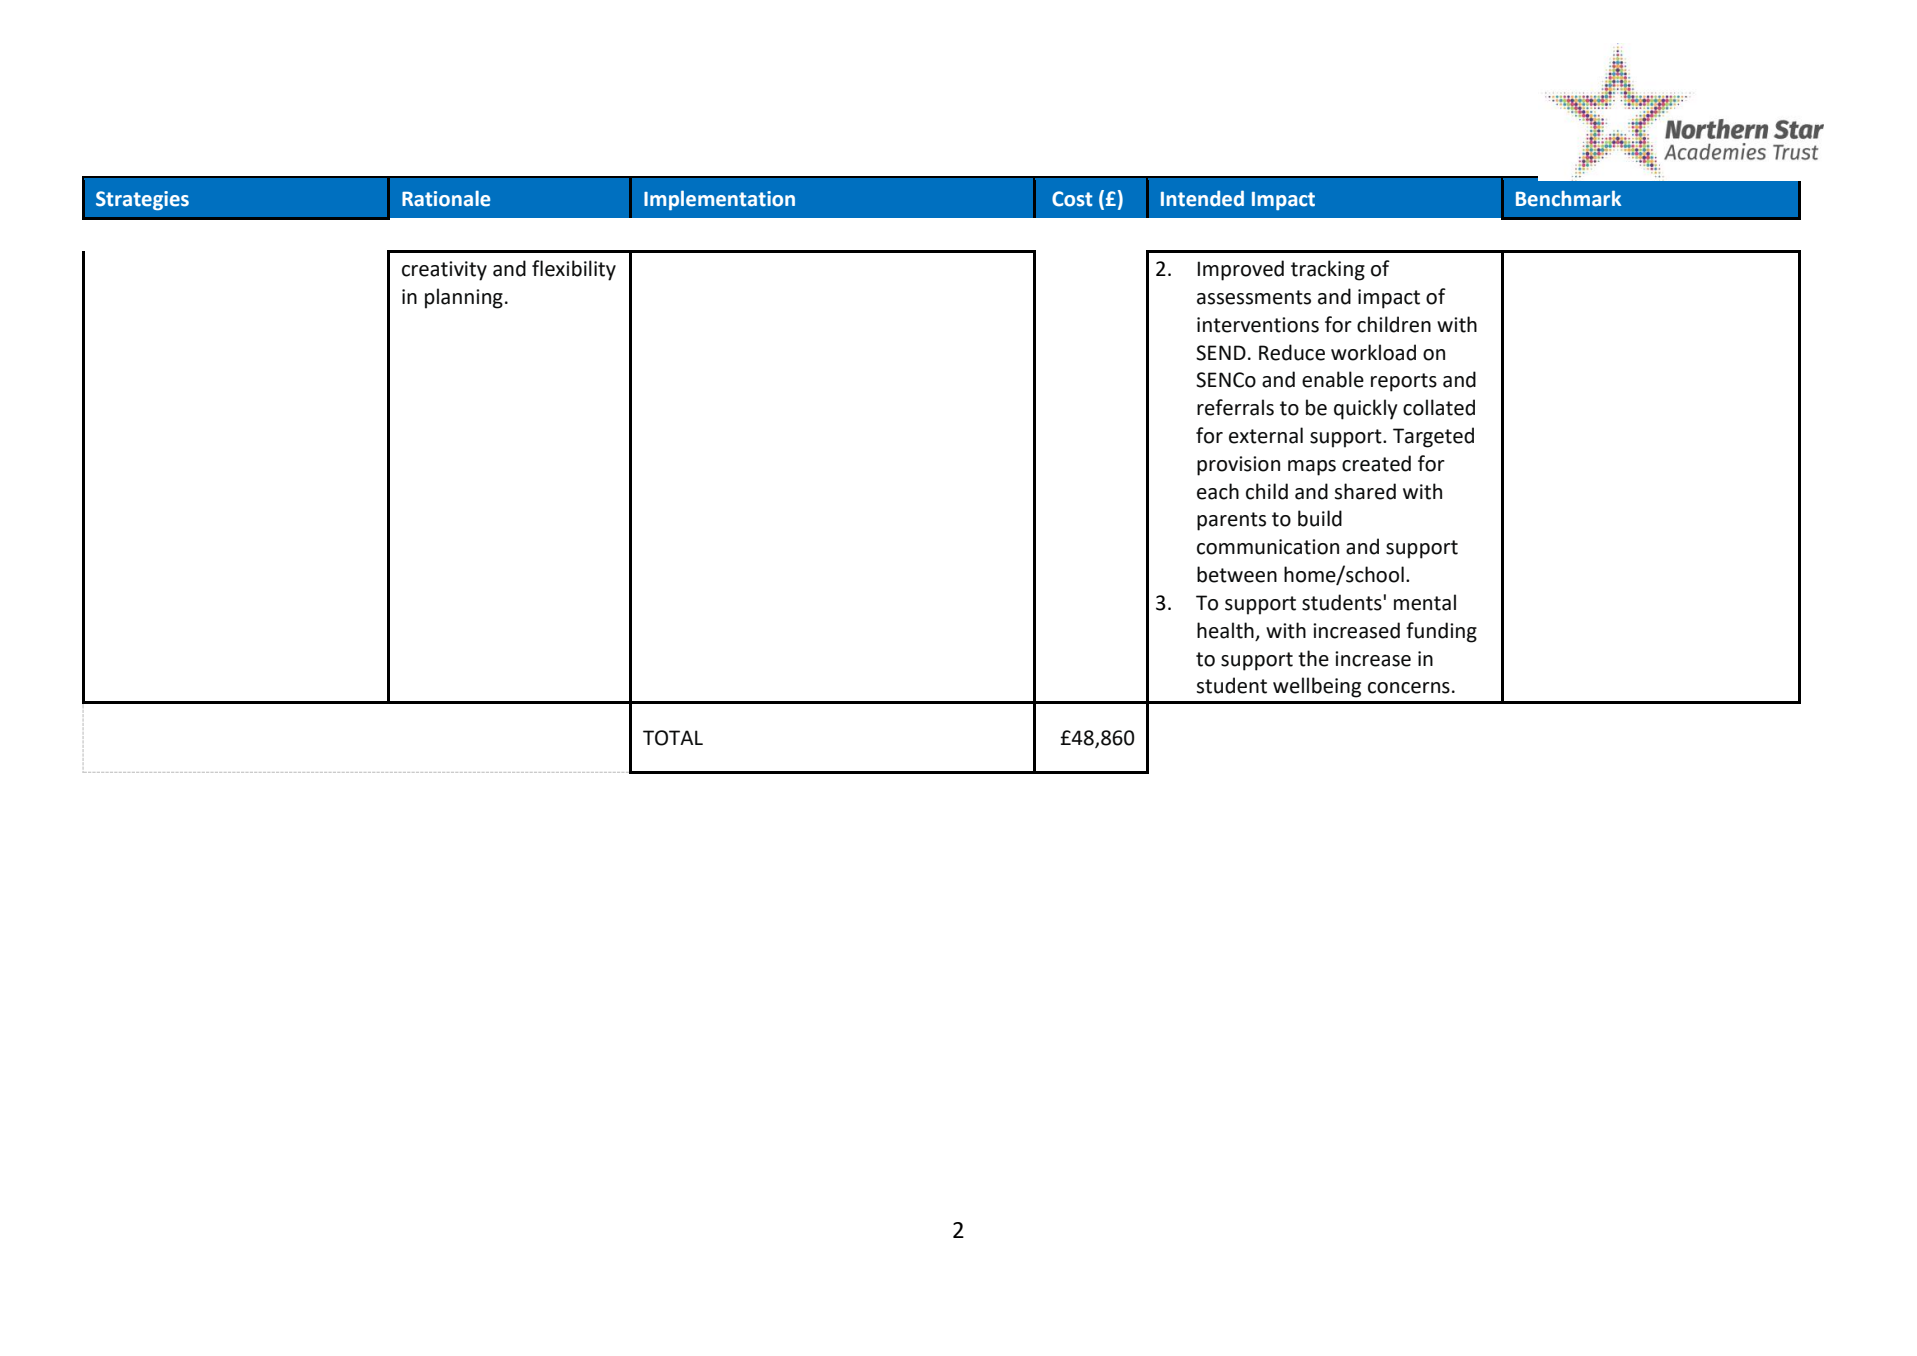  What do you see at coordinates (1373, 352) in the screenshot?
I see `workload` at bounding box center [1373, 352].
